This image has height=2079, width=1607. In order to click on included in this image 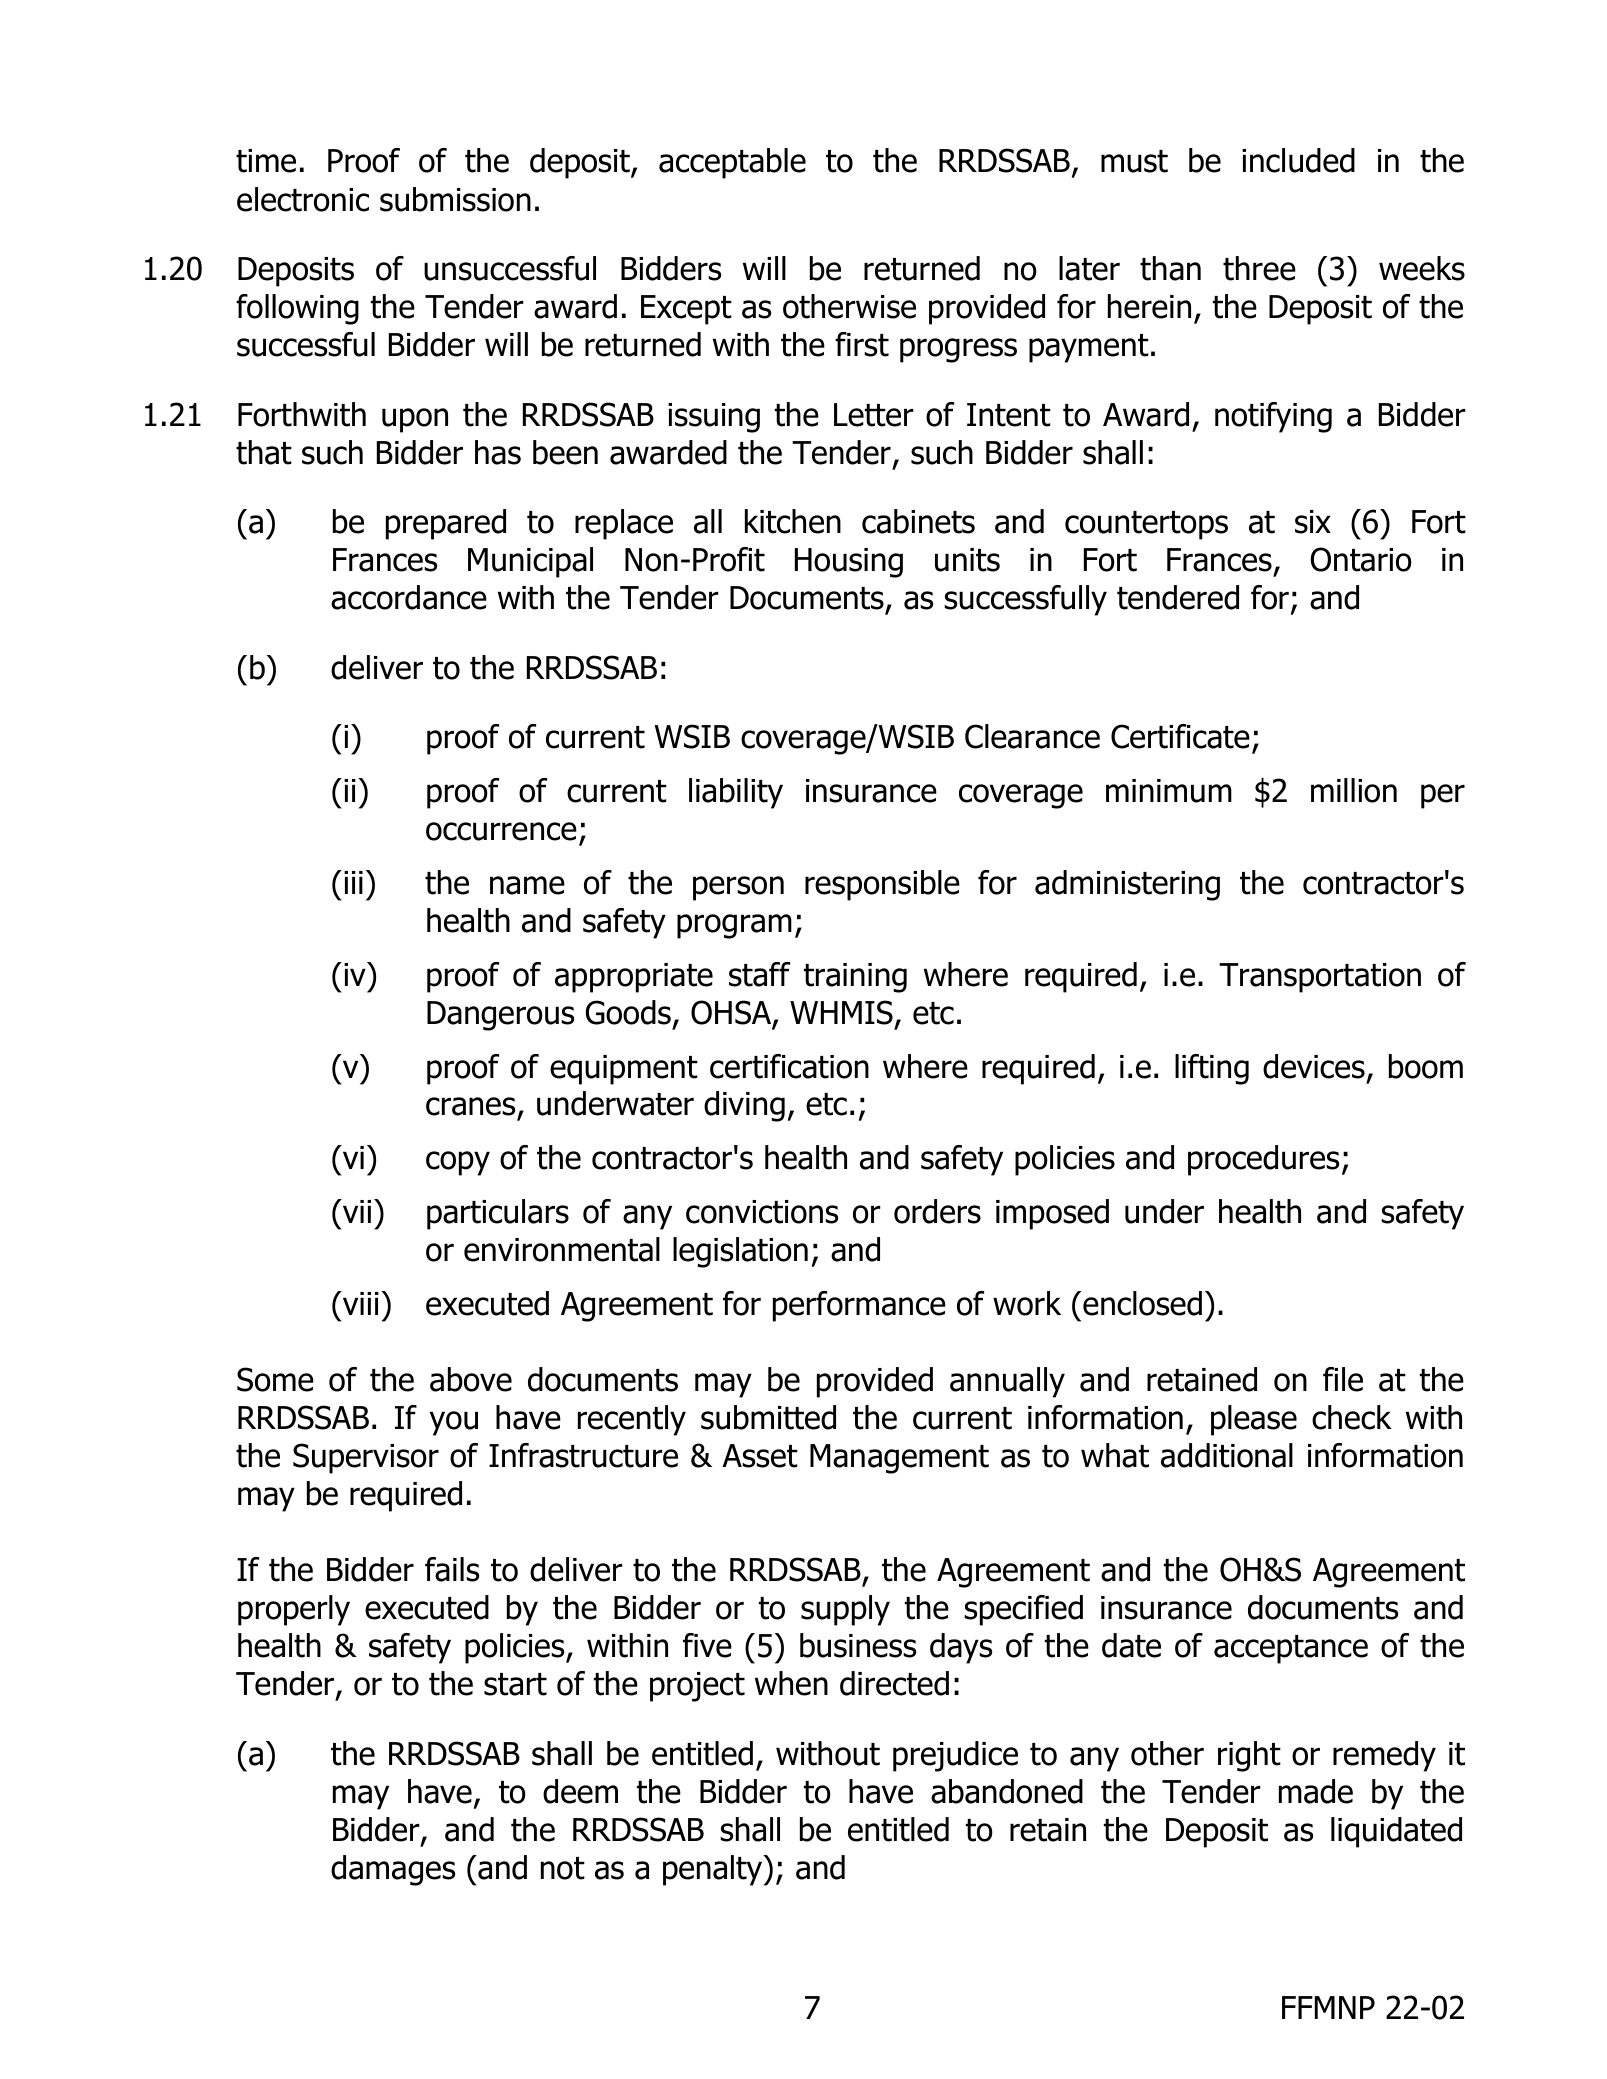, I will do `click(1298, 160)`.
